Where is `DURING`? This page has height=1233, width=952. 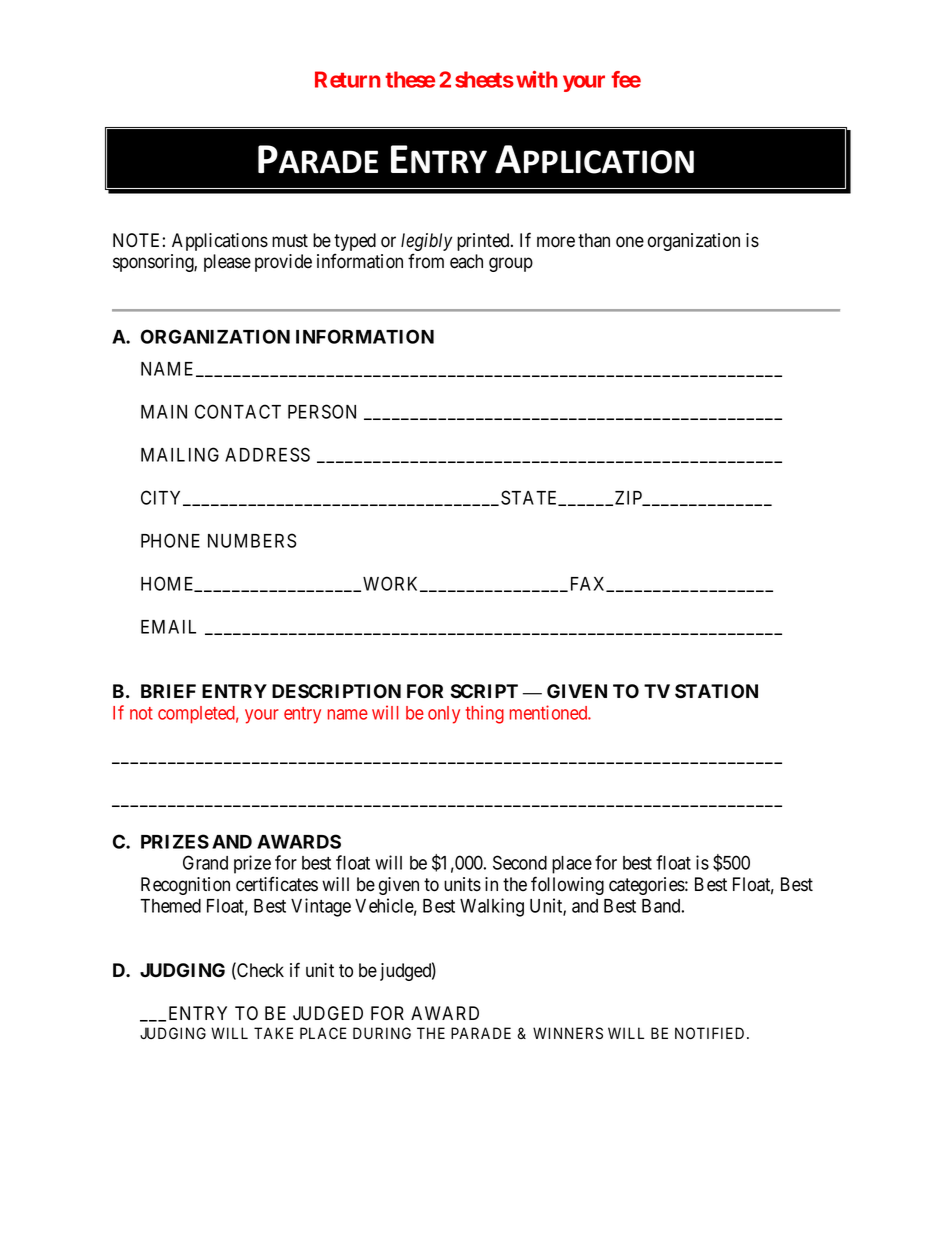 DURING is located at coordinates (382, 1033).
